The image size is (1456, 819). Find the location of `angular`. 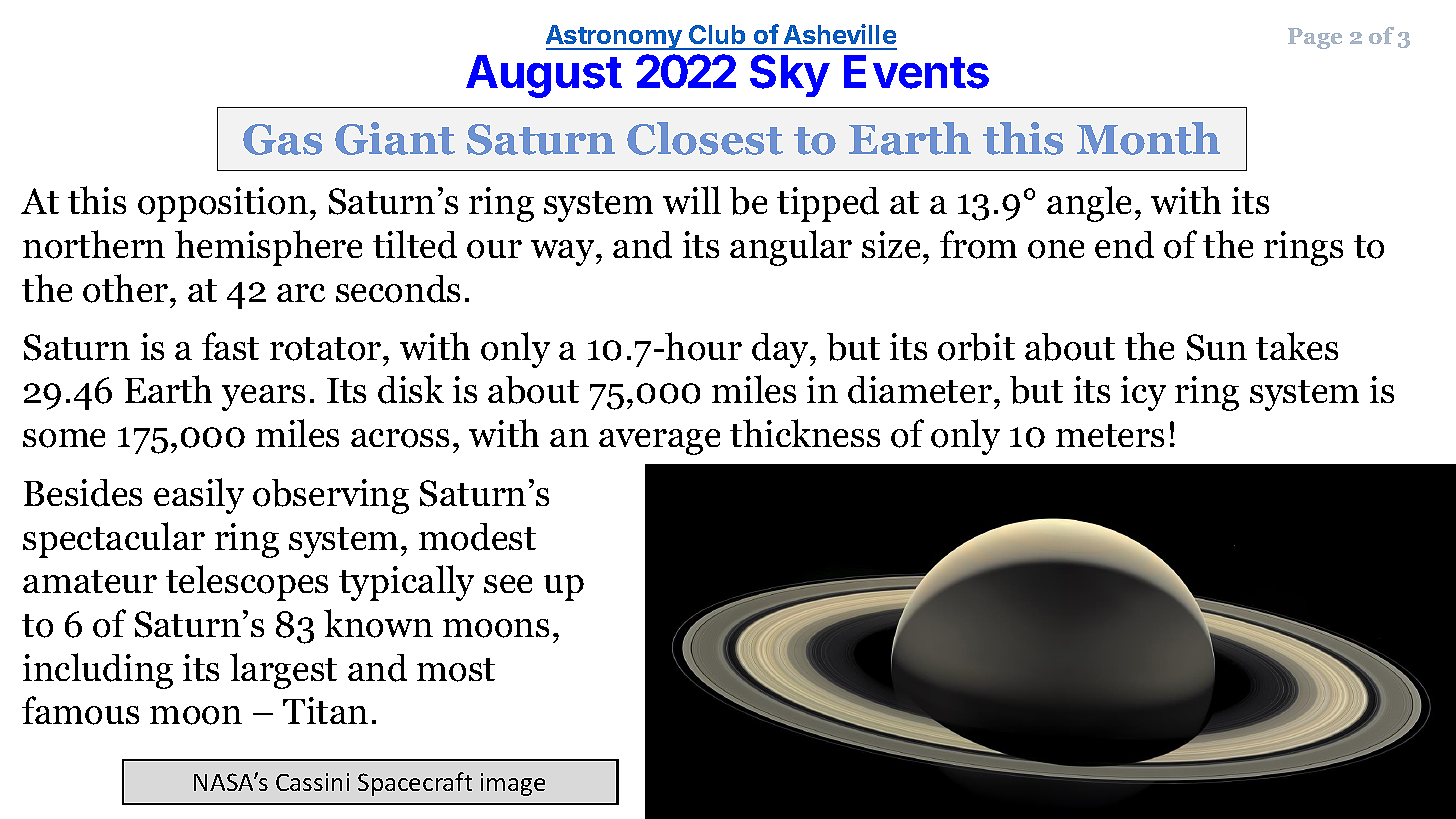

angular is located at coordinates (791, 248).
